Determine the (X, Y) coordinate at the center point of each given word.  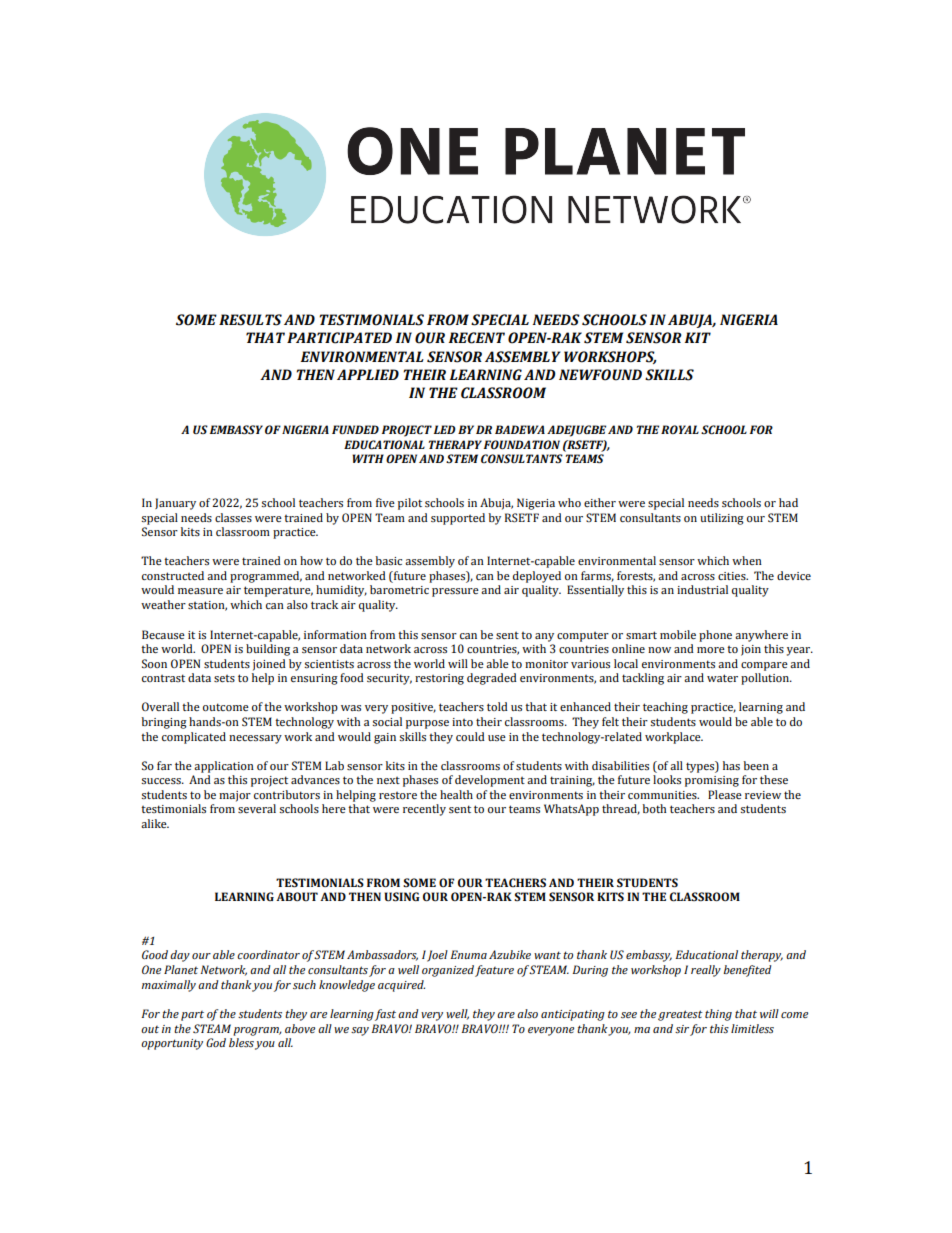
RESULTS (250, 320)
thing (718, 1015)
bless (241, 1042)
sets (224, 678)
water (722, 678)
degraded (492, 679)
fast (385, 1015)
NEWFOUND (600, 375)
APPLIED (368, 374)
